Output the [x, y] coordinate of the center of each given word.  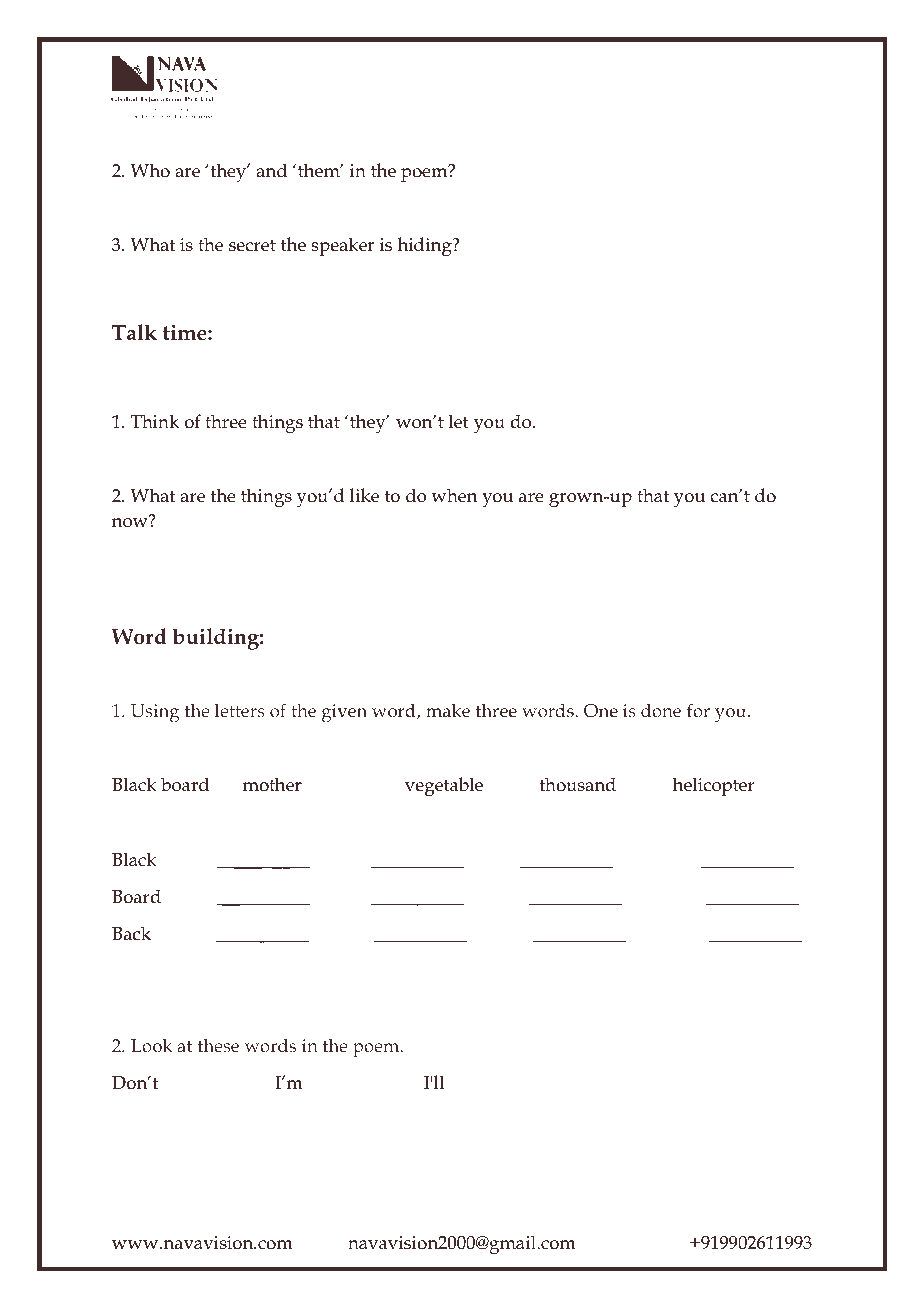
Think [155, 421]
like [364, 495]
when [454, 495]
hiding [426, 247]
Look [152, 1045]
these [218, 1045]
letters [240, 710]
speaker [342, 246]
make [448, 710]
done [661, 710]
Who [150, 170]
